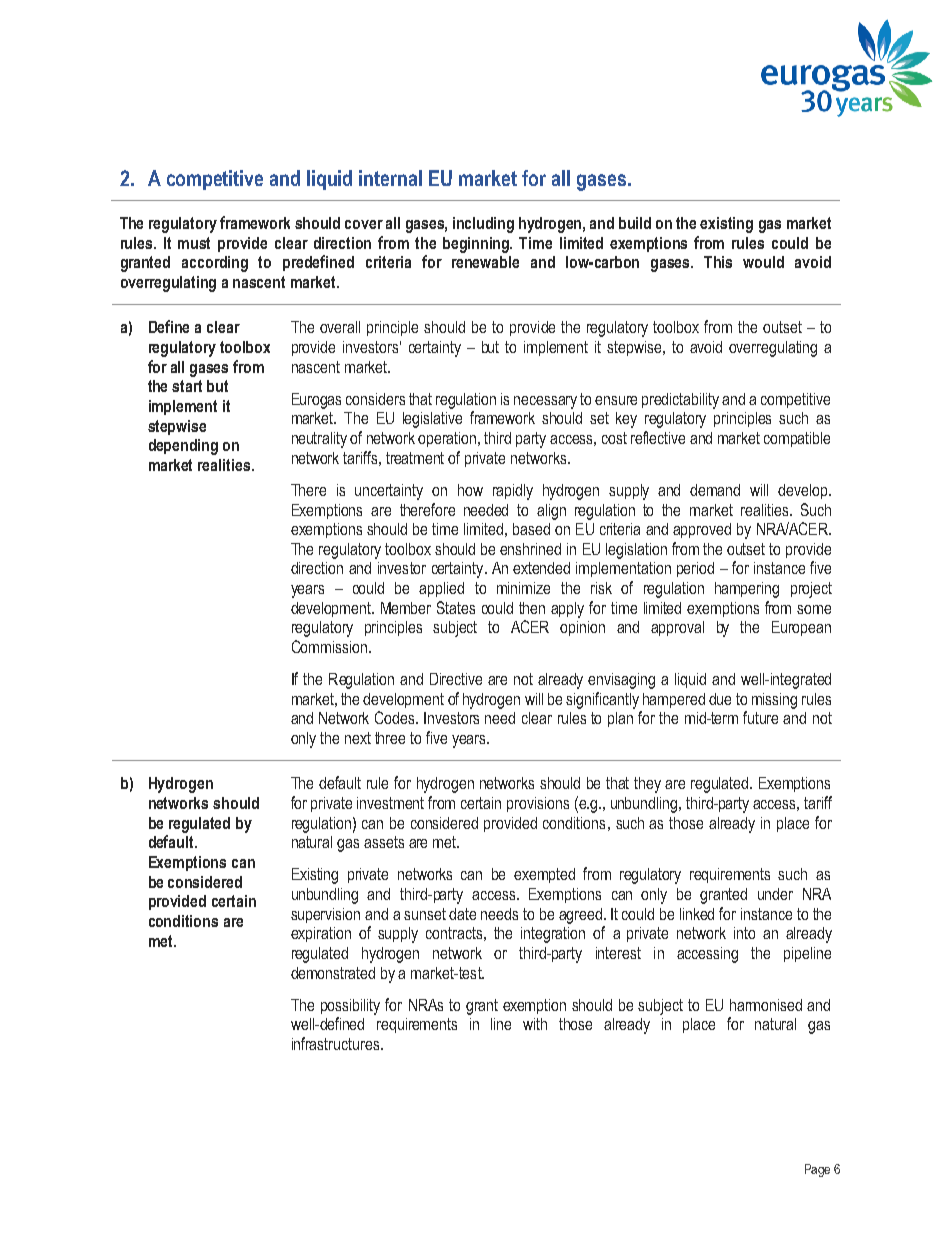  What do you see at coordinates (448, 439) in the document?
I see `operation` at bounding box center [448, 439].
